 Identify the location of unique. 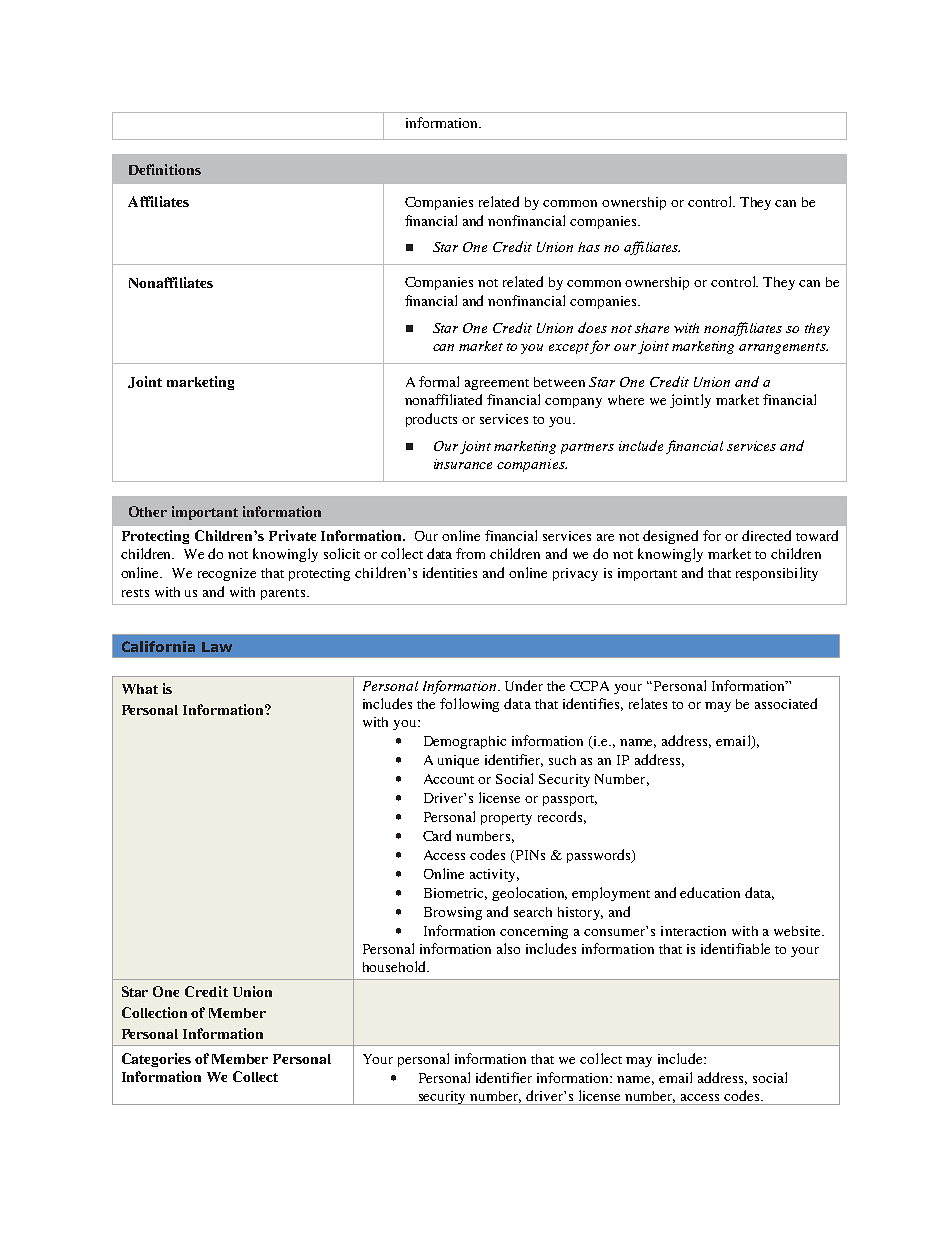
(458, 761).
